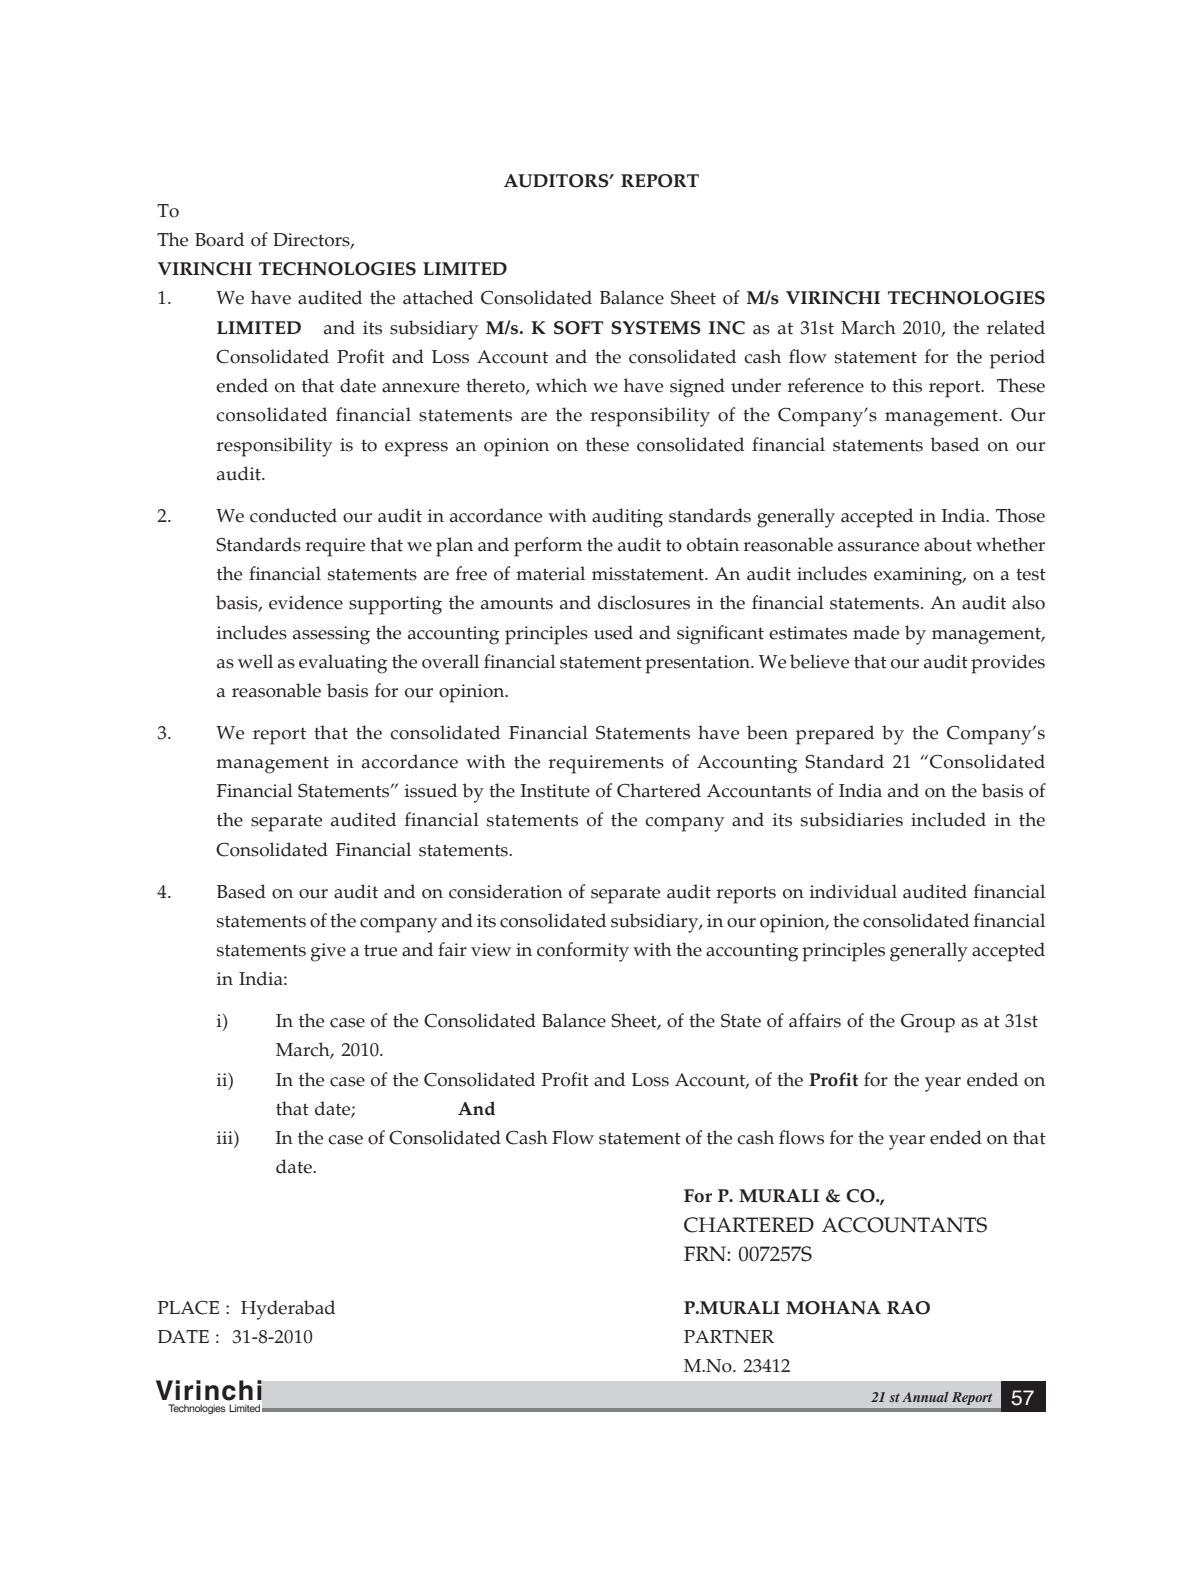 Image resolution: width=1203 pixels, height=1579 pixels. Describe the element at coordinates (1016, 327) in the screenshot. I see `related` at that location.
